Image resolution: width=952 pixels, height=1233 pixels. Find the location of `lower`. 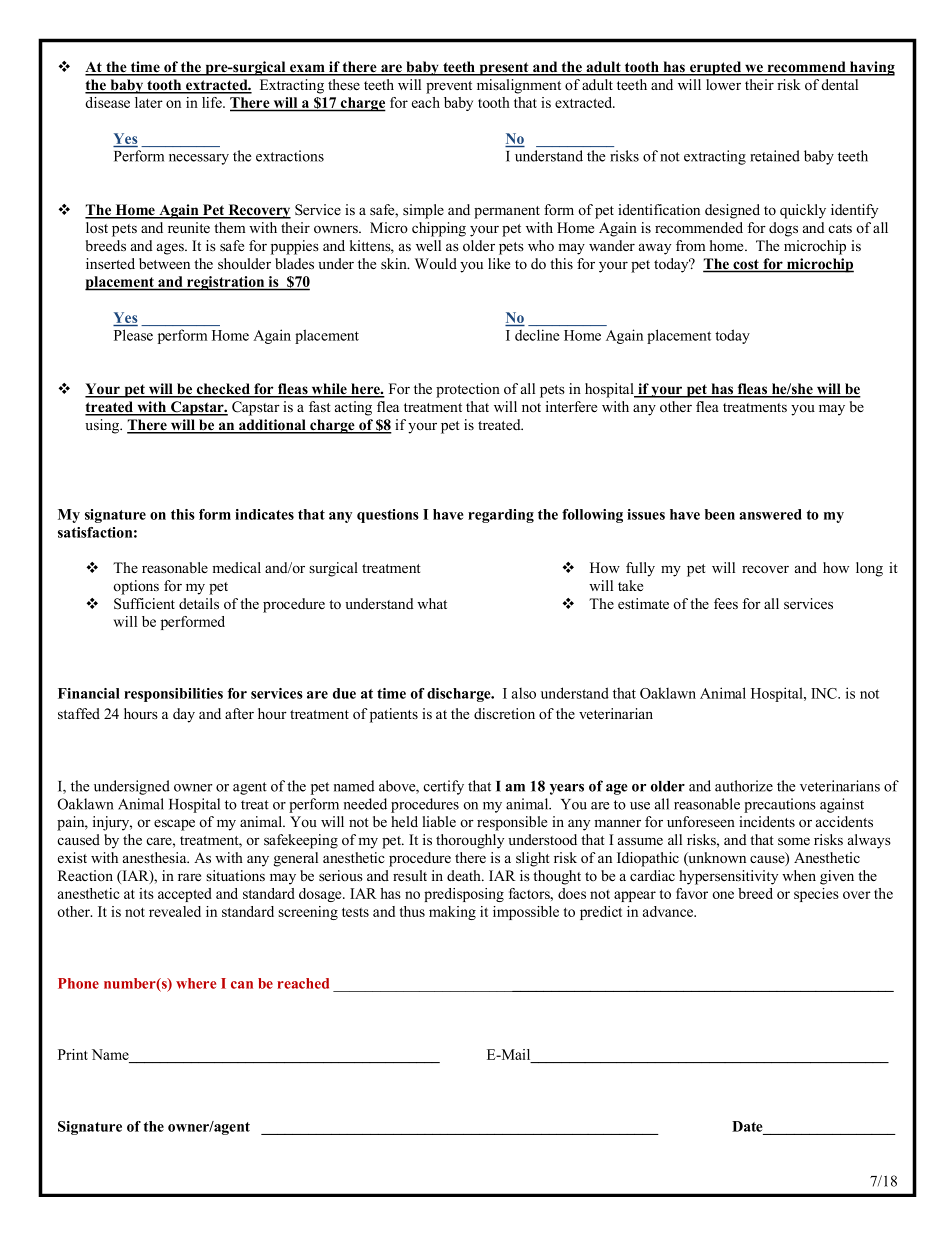

lower is located at coordinates (723, 85).
